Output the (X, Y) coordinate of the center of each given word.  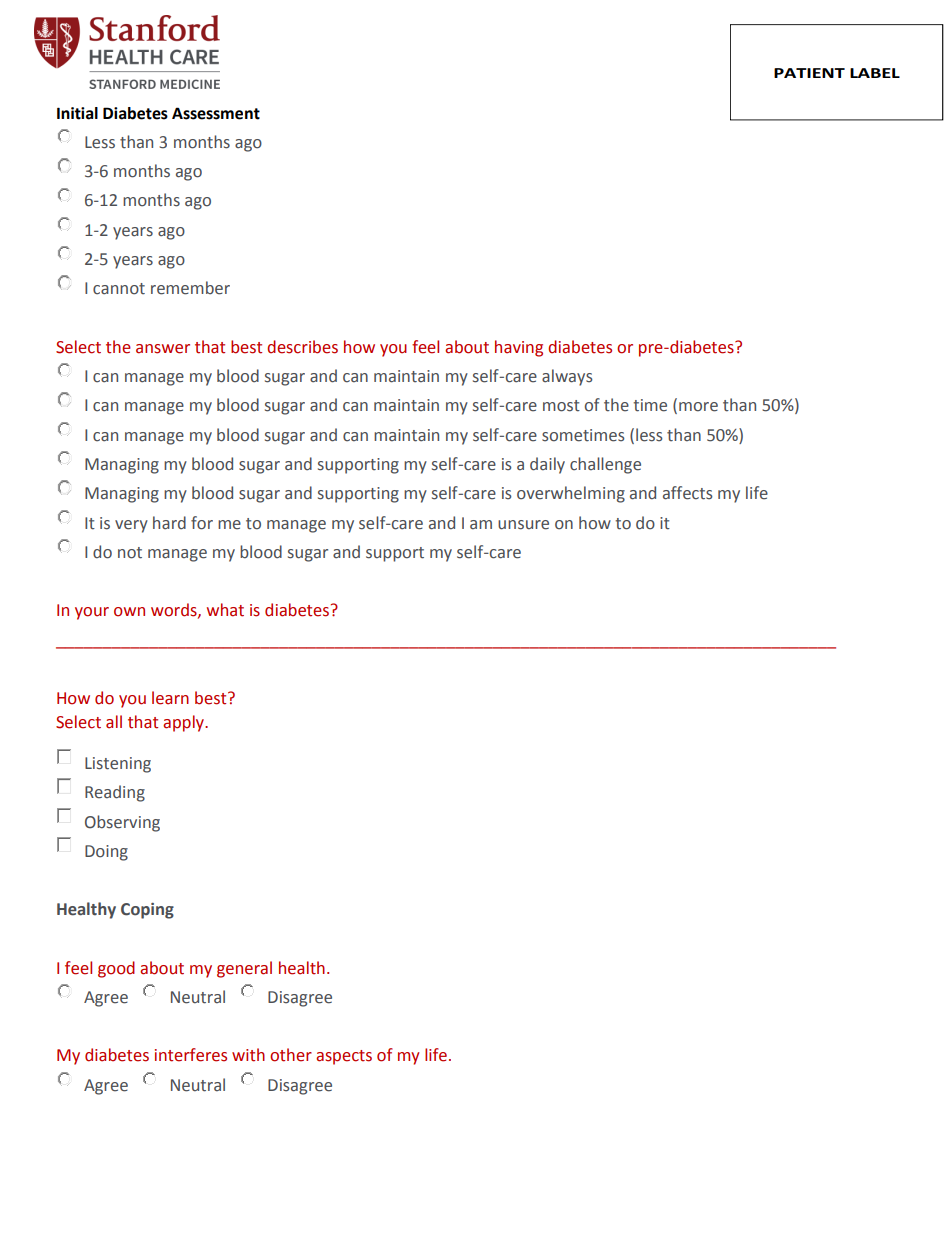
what (225, 610)
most (561, 406)
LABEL (875, 73)
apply (185, 723)
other (291, 1055)
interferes (191, 1055)
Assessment (216, 113)
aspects (344, 1057)
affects (688, 493)
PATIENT (809, 73)
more (698, 407)
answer (163, 349)
